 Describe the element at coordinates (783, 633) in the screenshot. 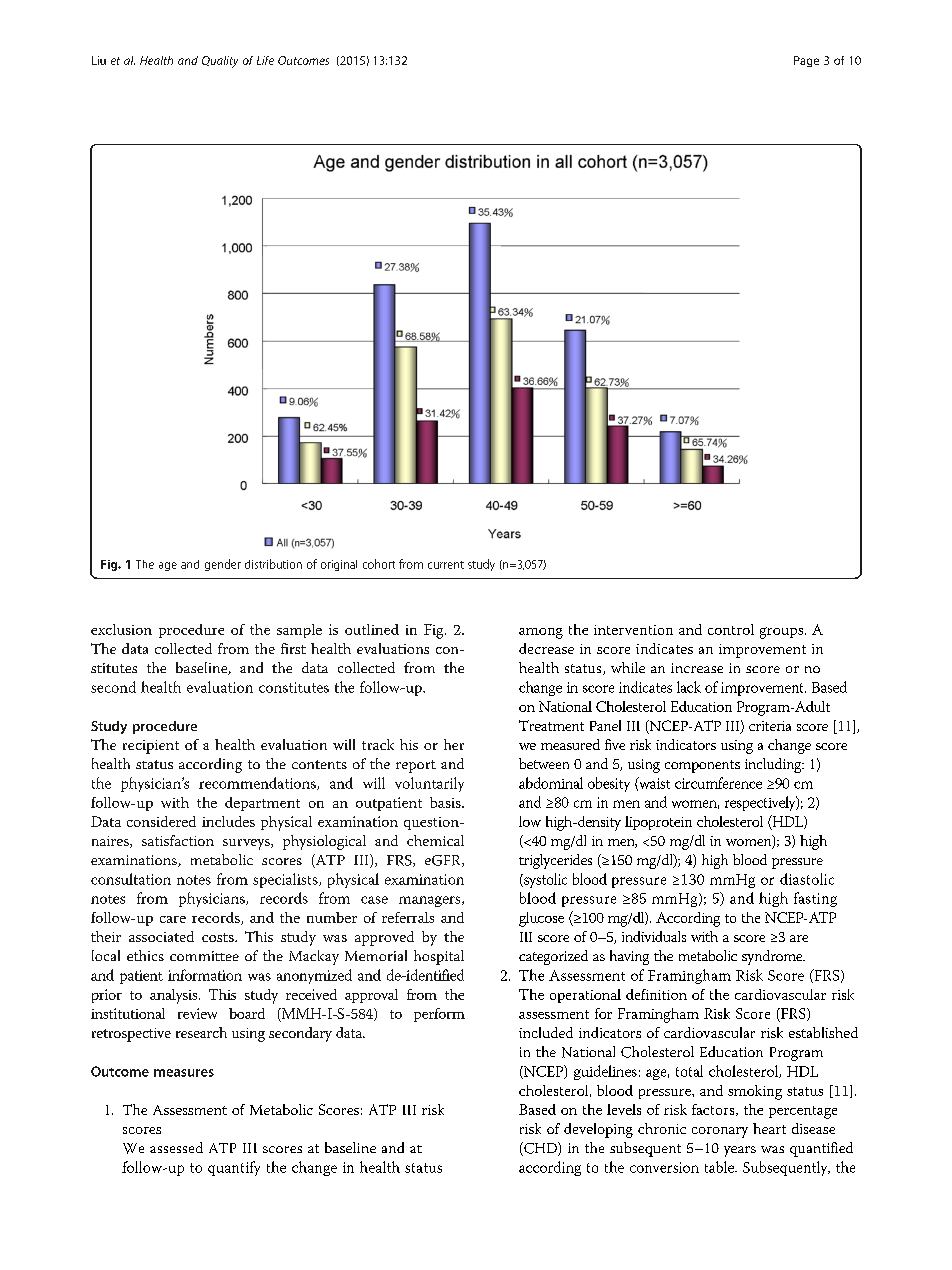

I see `groups` at that location.
